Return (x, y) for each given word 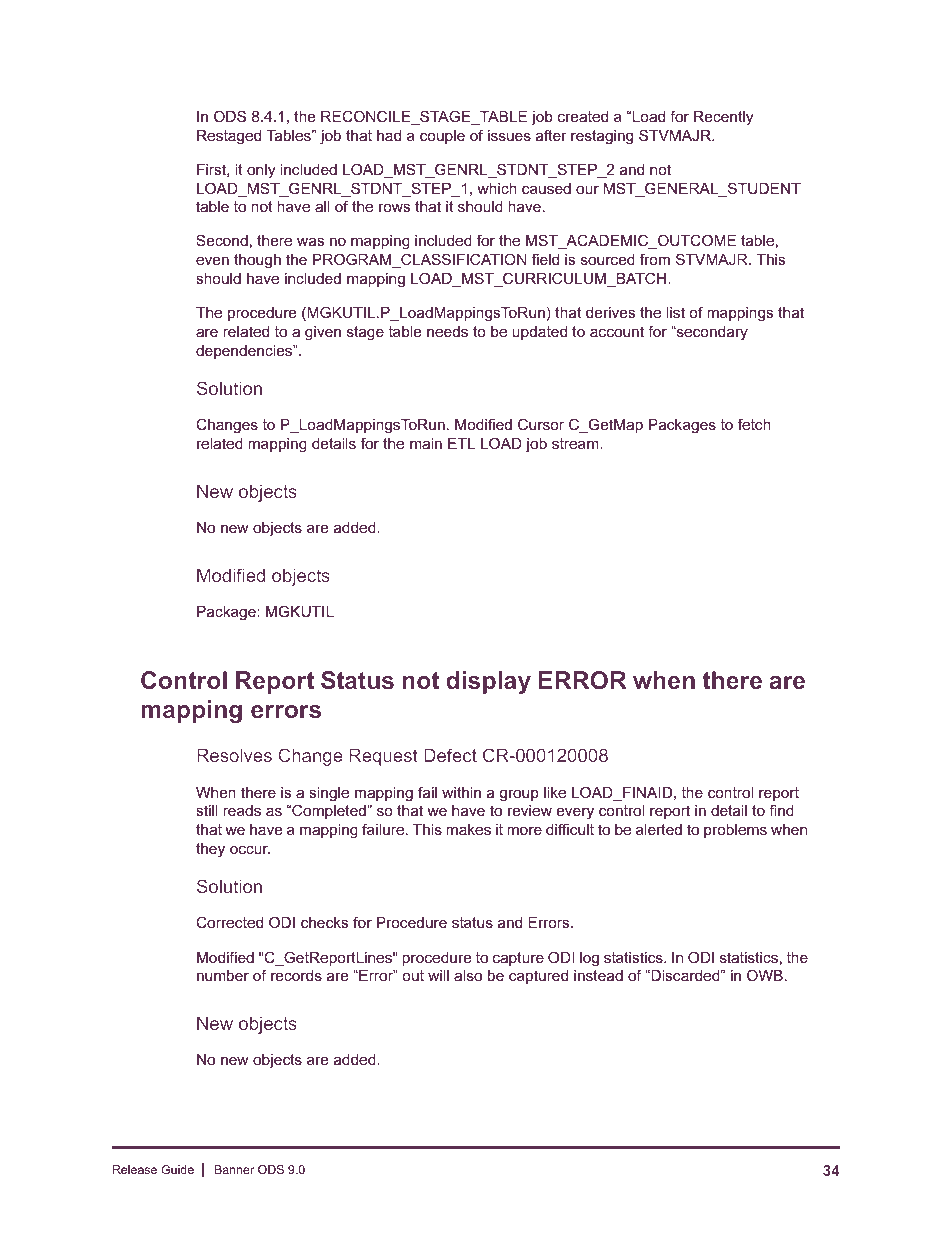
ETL (461, 443)
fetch (754, 424)
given (323, 333)
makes (468, 829)
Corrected (229, 922)
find (781, 810)
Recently (723, 118)
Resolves (234, 755)
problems (735, 831)
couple (442, 137)
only (261, 171)
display (488, 682)
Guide (177, 1169)
